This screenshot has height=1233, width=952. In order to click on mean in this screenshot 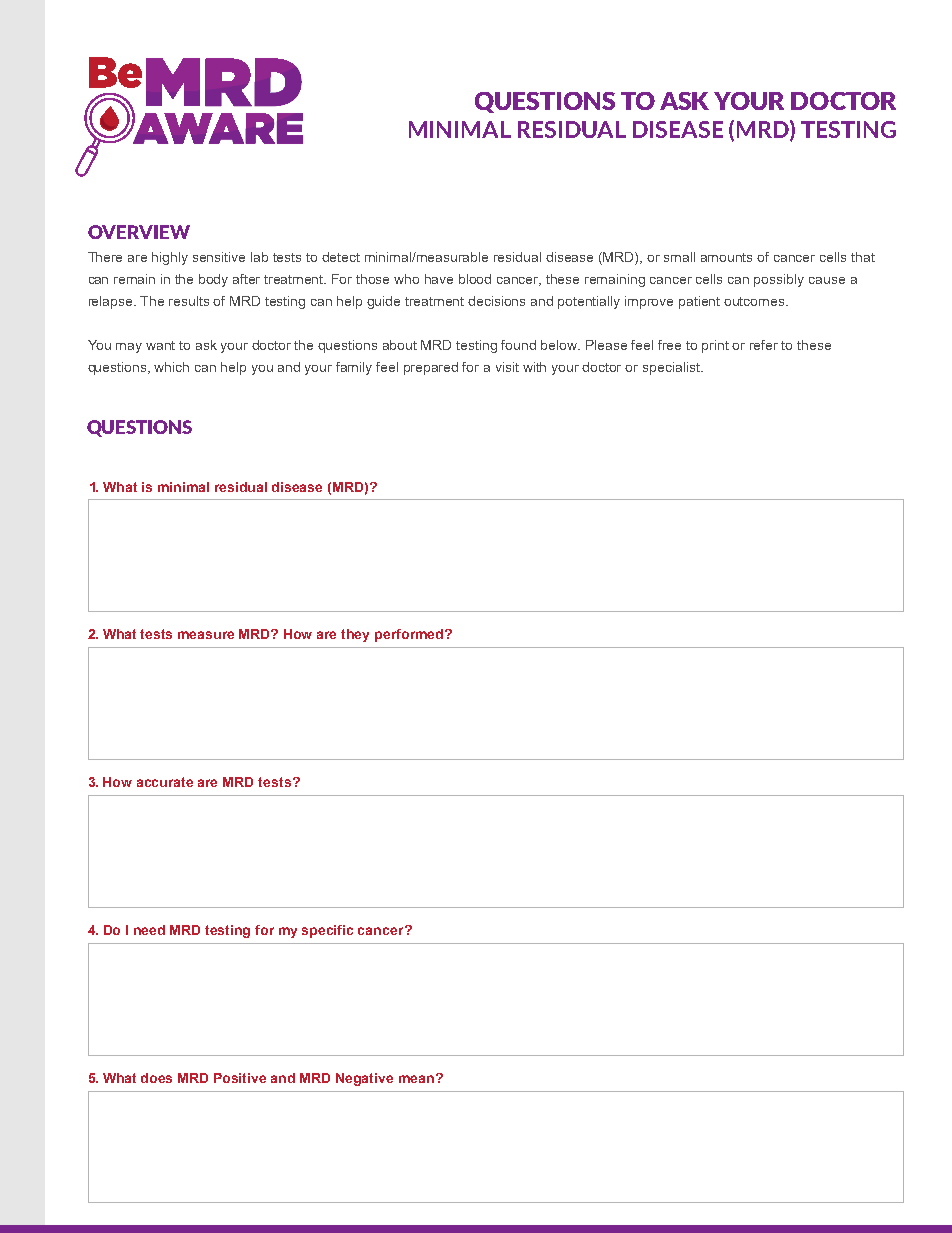, I will do `click(416, 1079)`.
